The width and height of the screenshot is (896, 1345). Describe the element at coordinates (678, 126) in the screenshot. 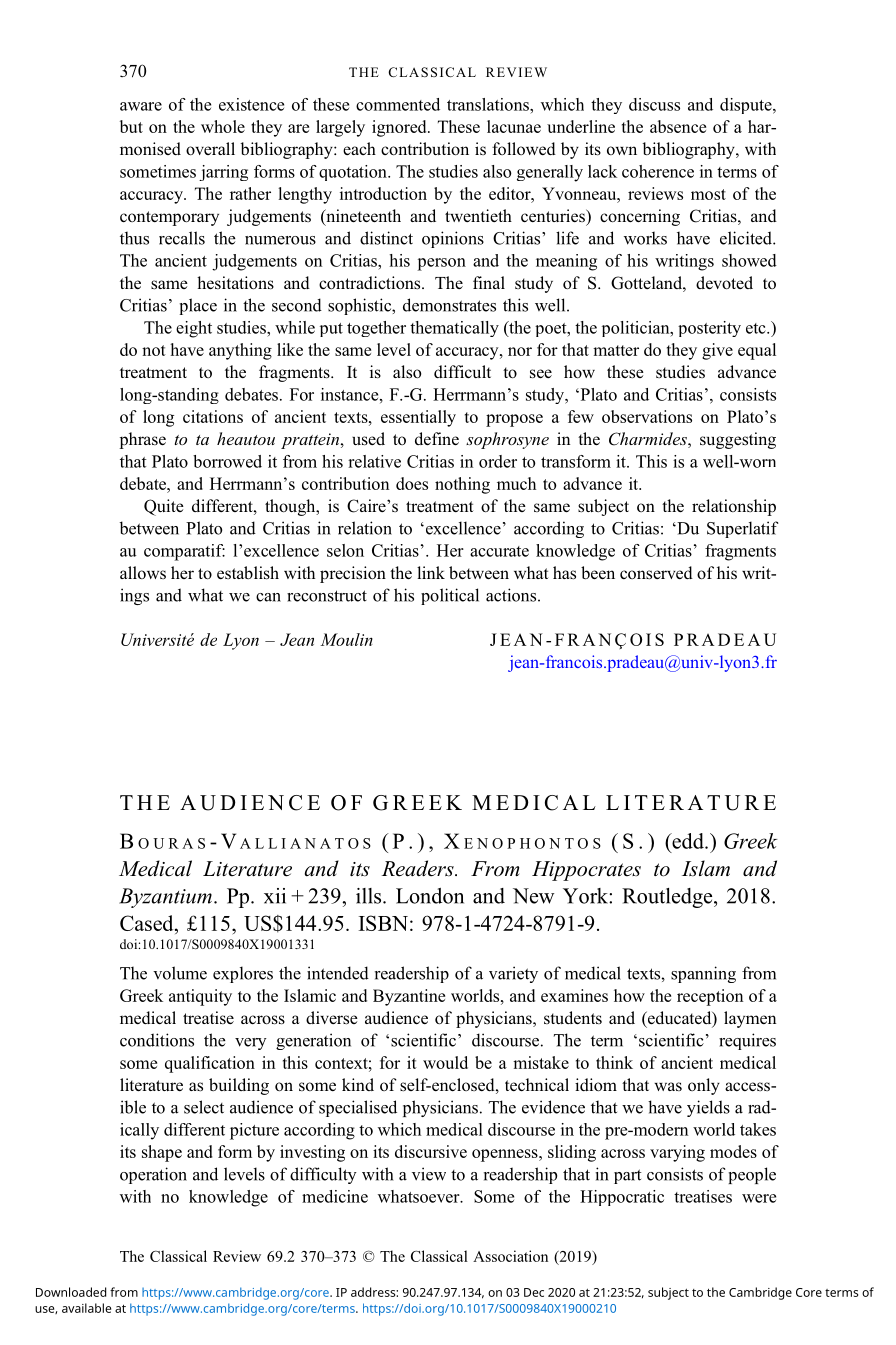

I see `absence` at that location.
